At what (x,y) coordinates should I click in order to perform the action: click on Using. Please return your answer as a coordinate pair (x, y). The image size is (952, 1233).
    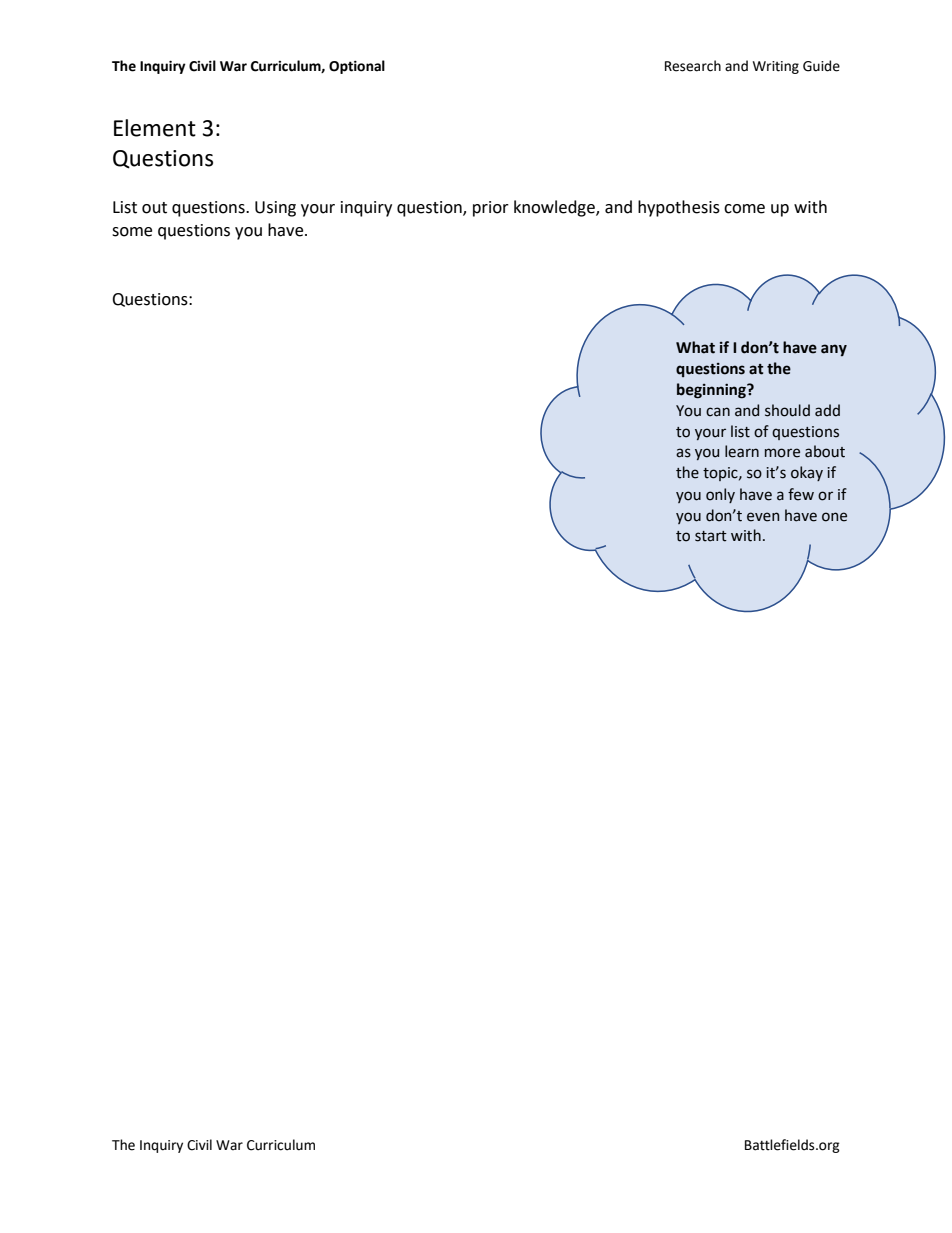
    Looking at the image, I should click on (275, 209).
